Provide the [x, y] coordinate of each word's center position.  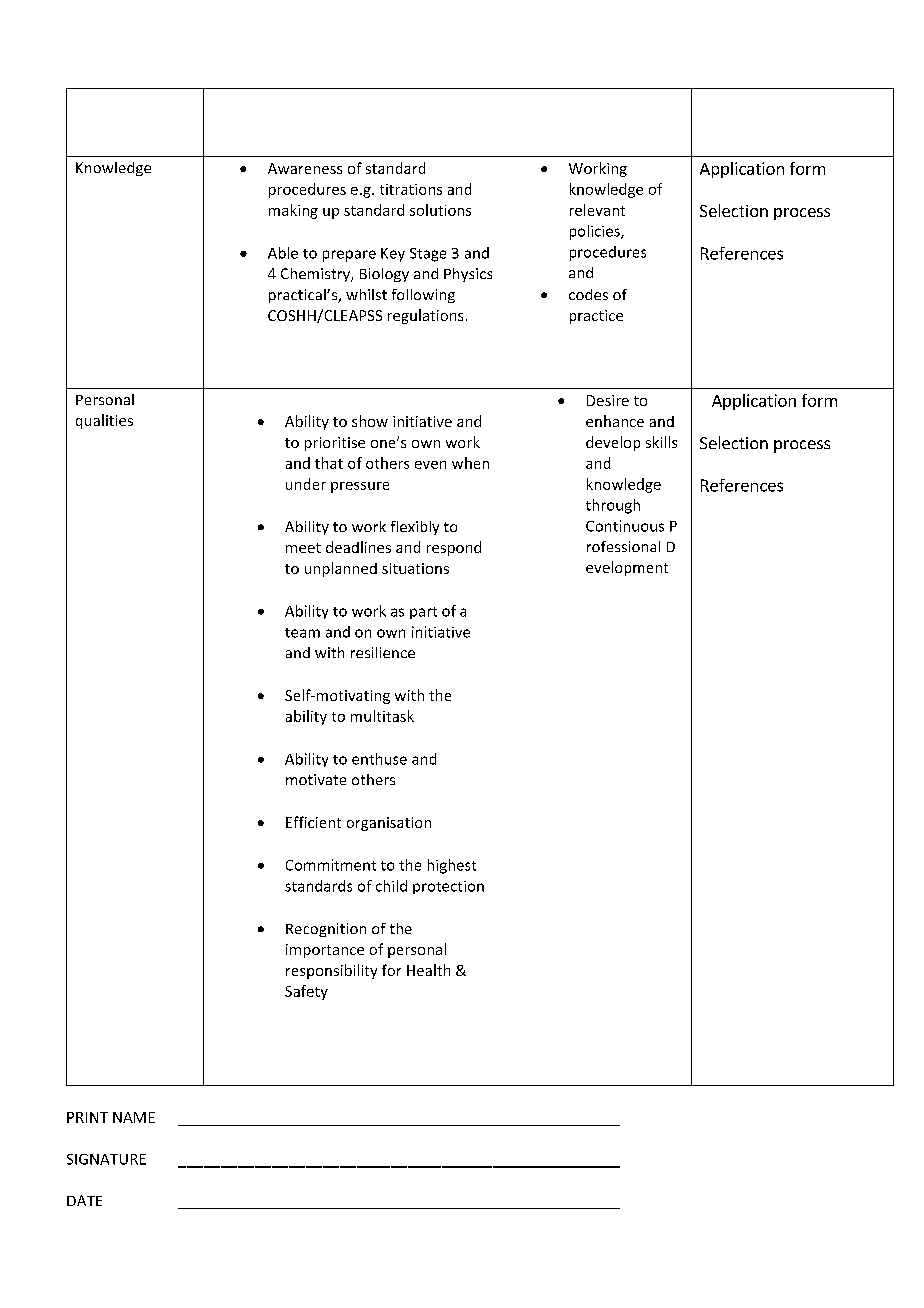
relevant [597, 210]
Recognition [326, 930]
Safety [306, 992]
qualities [104, 421]
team [302, 633]
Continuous [625, 526]
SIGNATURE [106, 1159]
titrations [411, 189]
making [293, 211]
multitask [382, 716]
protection [448, 887]
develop [613, 443]
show [370, 421]
